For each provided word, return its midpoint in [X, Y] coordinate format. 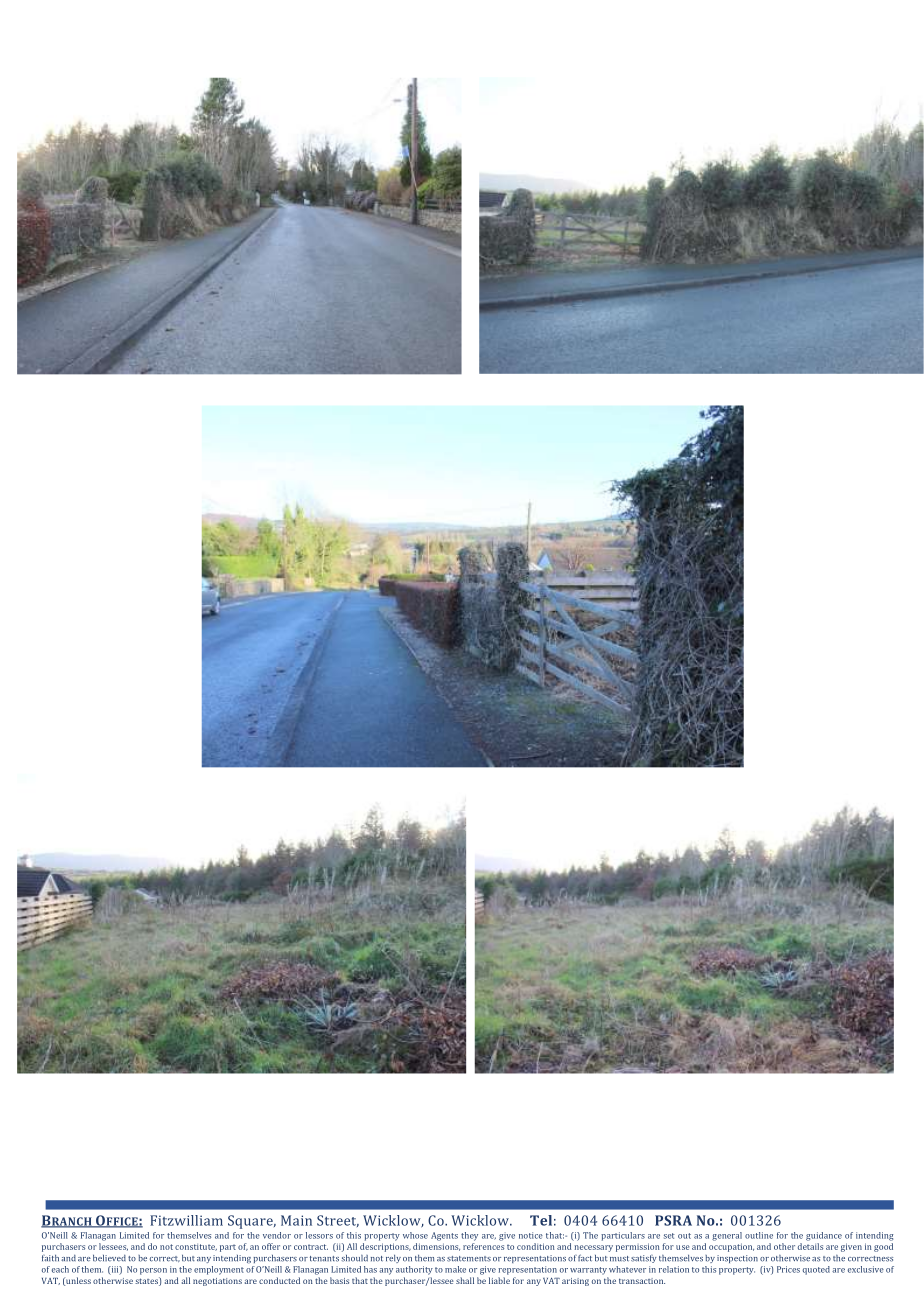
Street [338, 1221]
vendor [277, 1235]
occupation [731, 1247]
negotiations [217, 1282]
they [469, 1236]
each [60, 1269]
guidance [824, 1236]
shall [465, 1280]
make [455, 1269]
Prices [788, 1269]
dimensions [436, 1247]
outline [759, 1235]
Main [296, 1220]
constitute [196, 1247]
